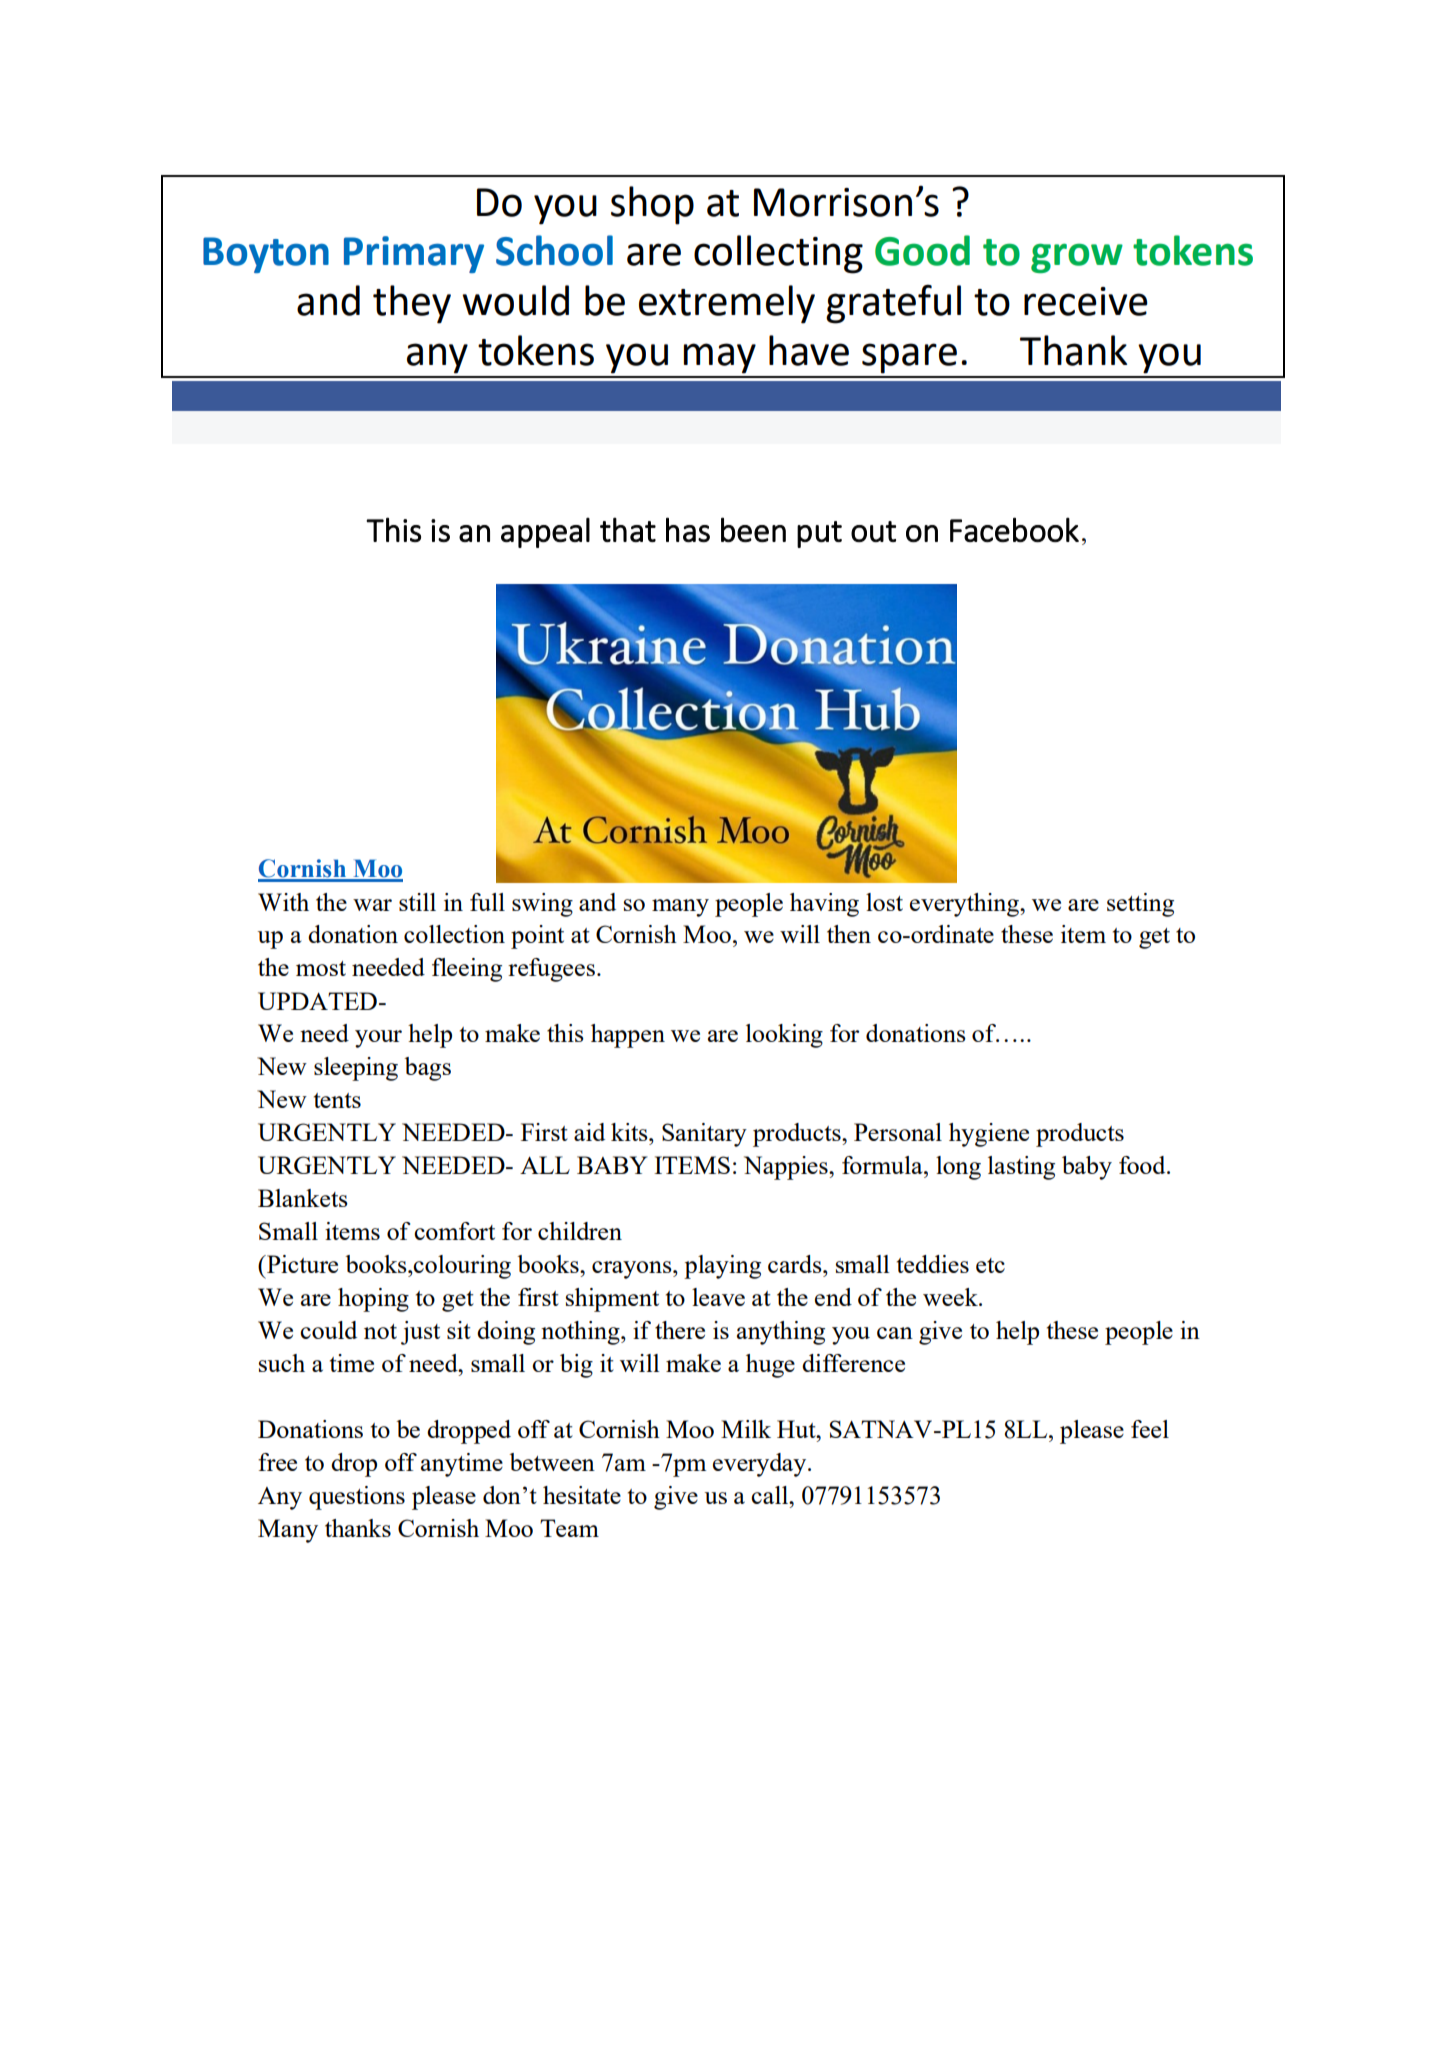 The width and height of the screenshot is (1453, 2055). Describe the element at coordinates (545, 532) in the screenshot. I see `appeal` at that location.
